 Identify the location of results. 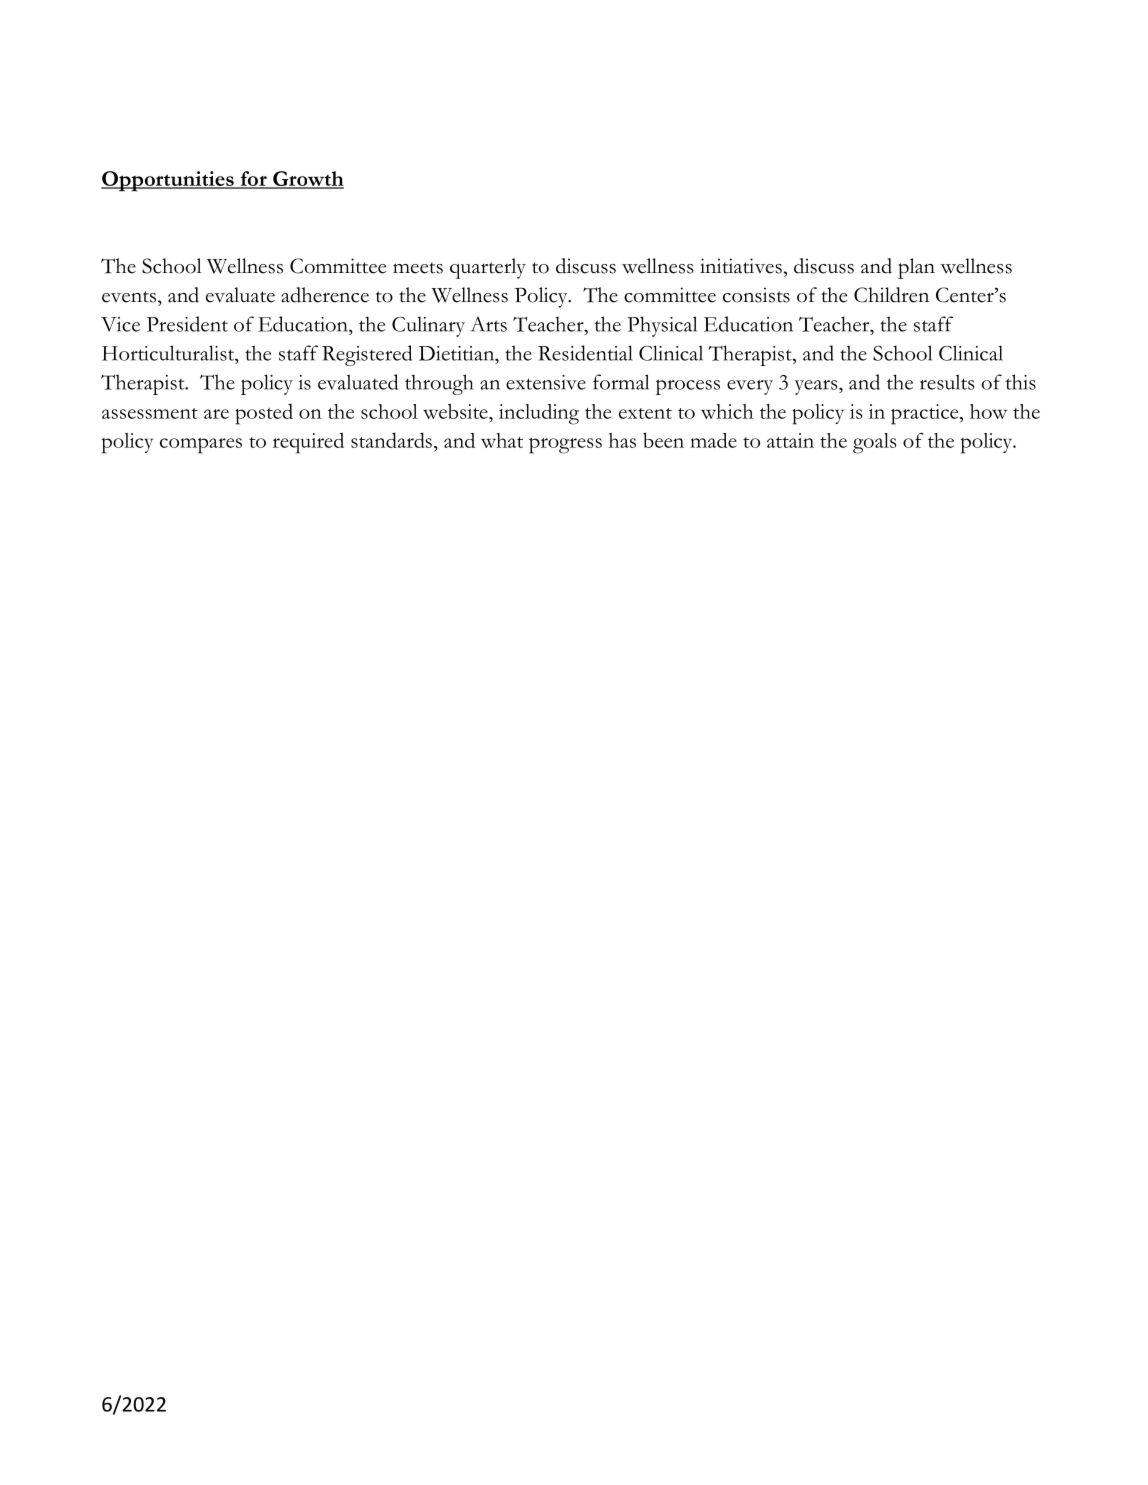
(947, 382).
